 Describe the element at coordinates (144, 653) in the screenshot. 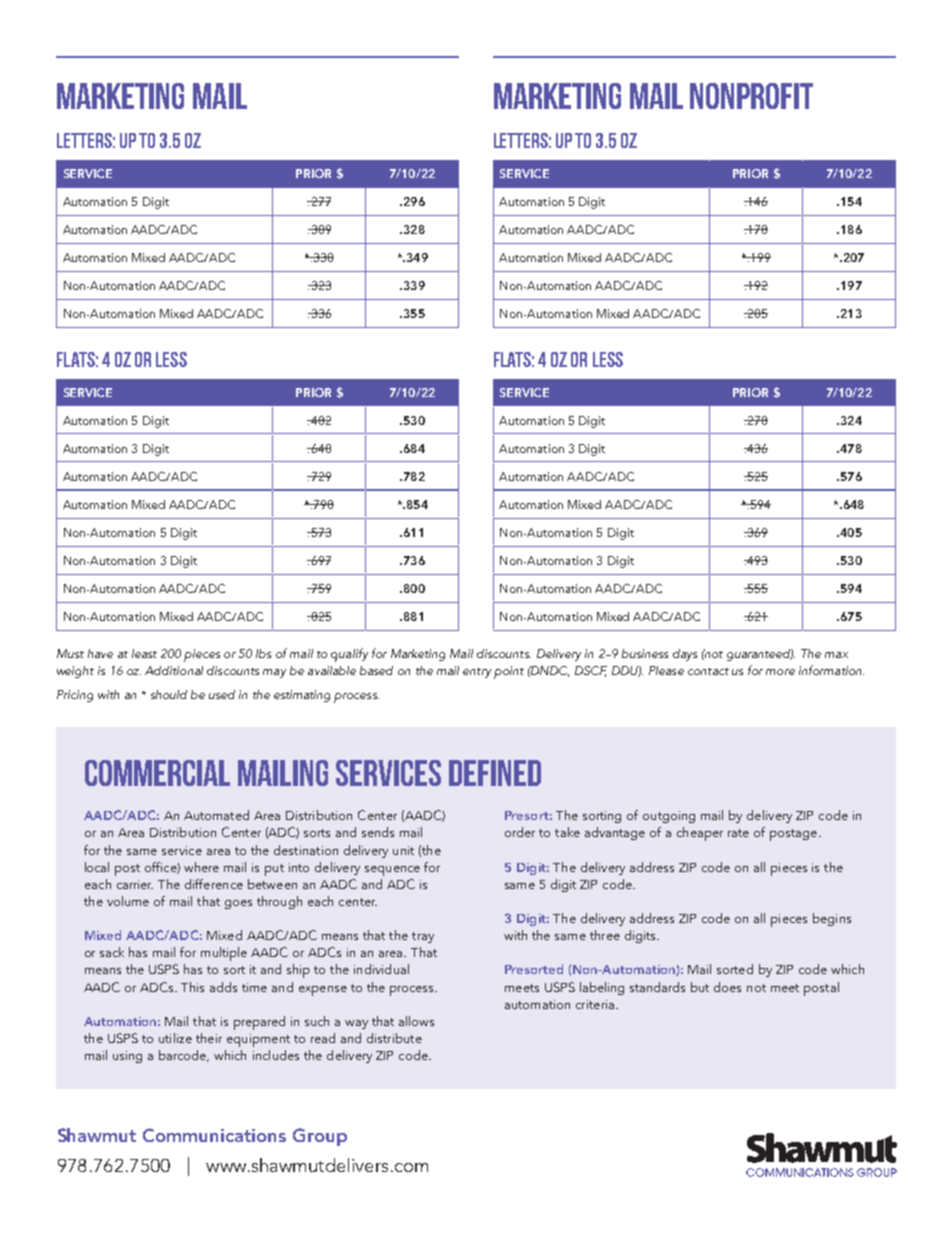

I see `least` at that location.
